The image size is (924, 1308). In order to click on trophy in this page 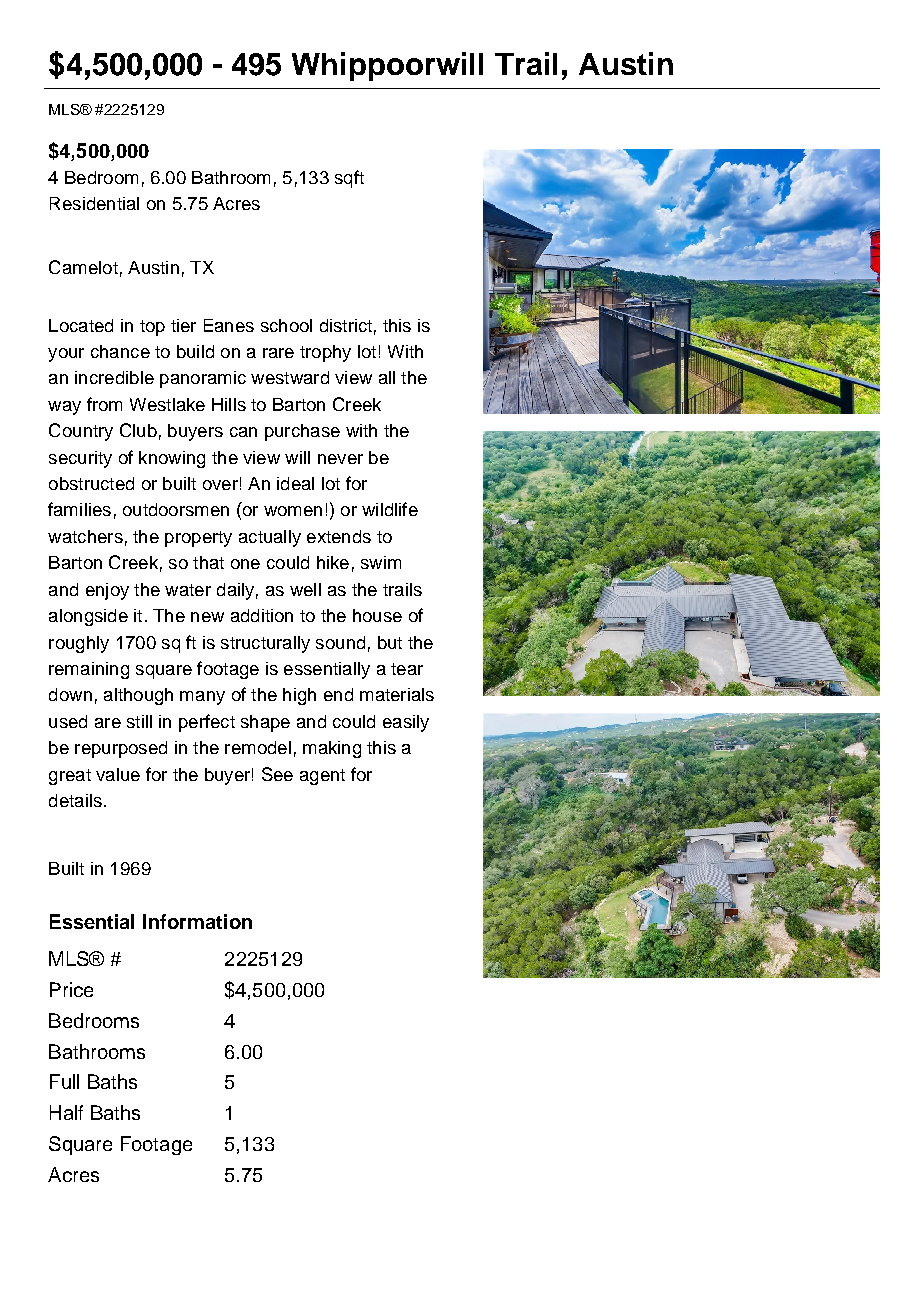, I will do `click(325, 353)`.
